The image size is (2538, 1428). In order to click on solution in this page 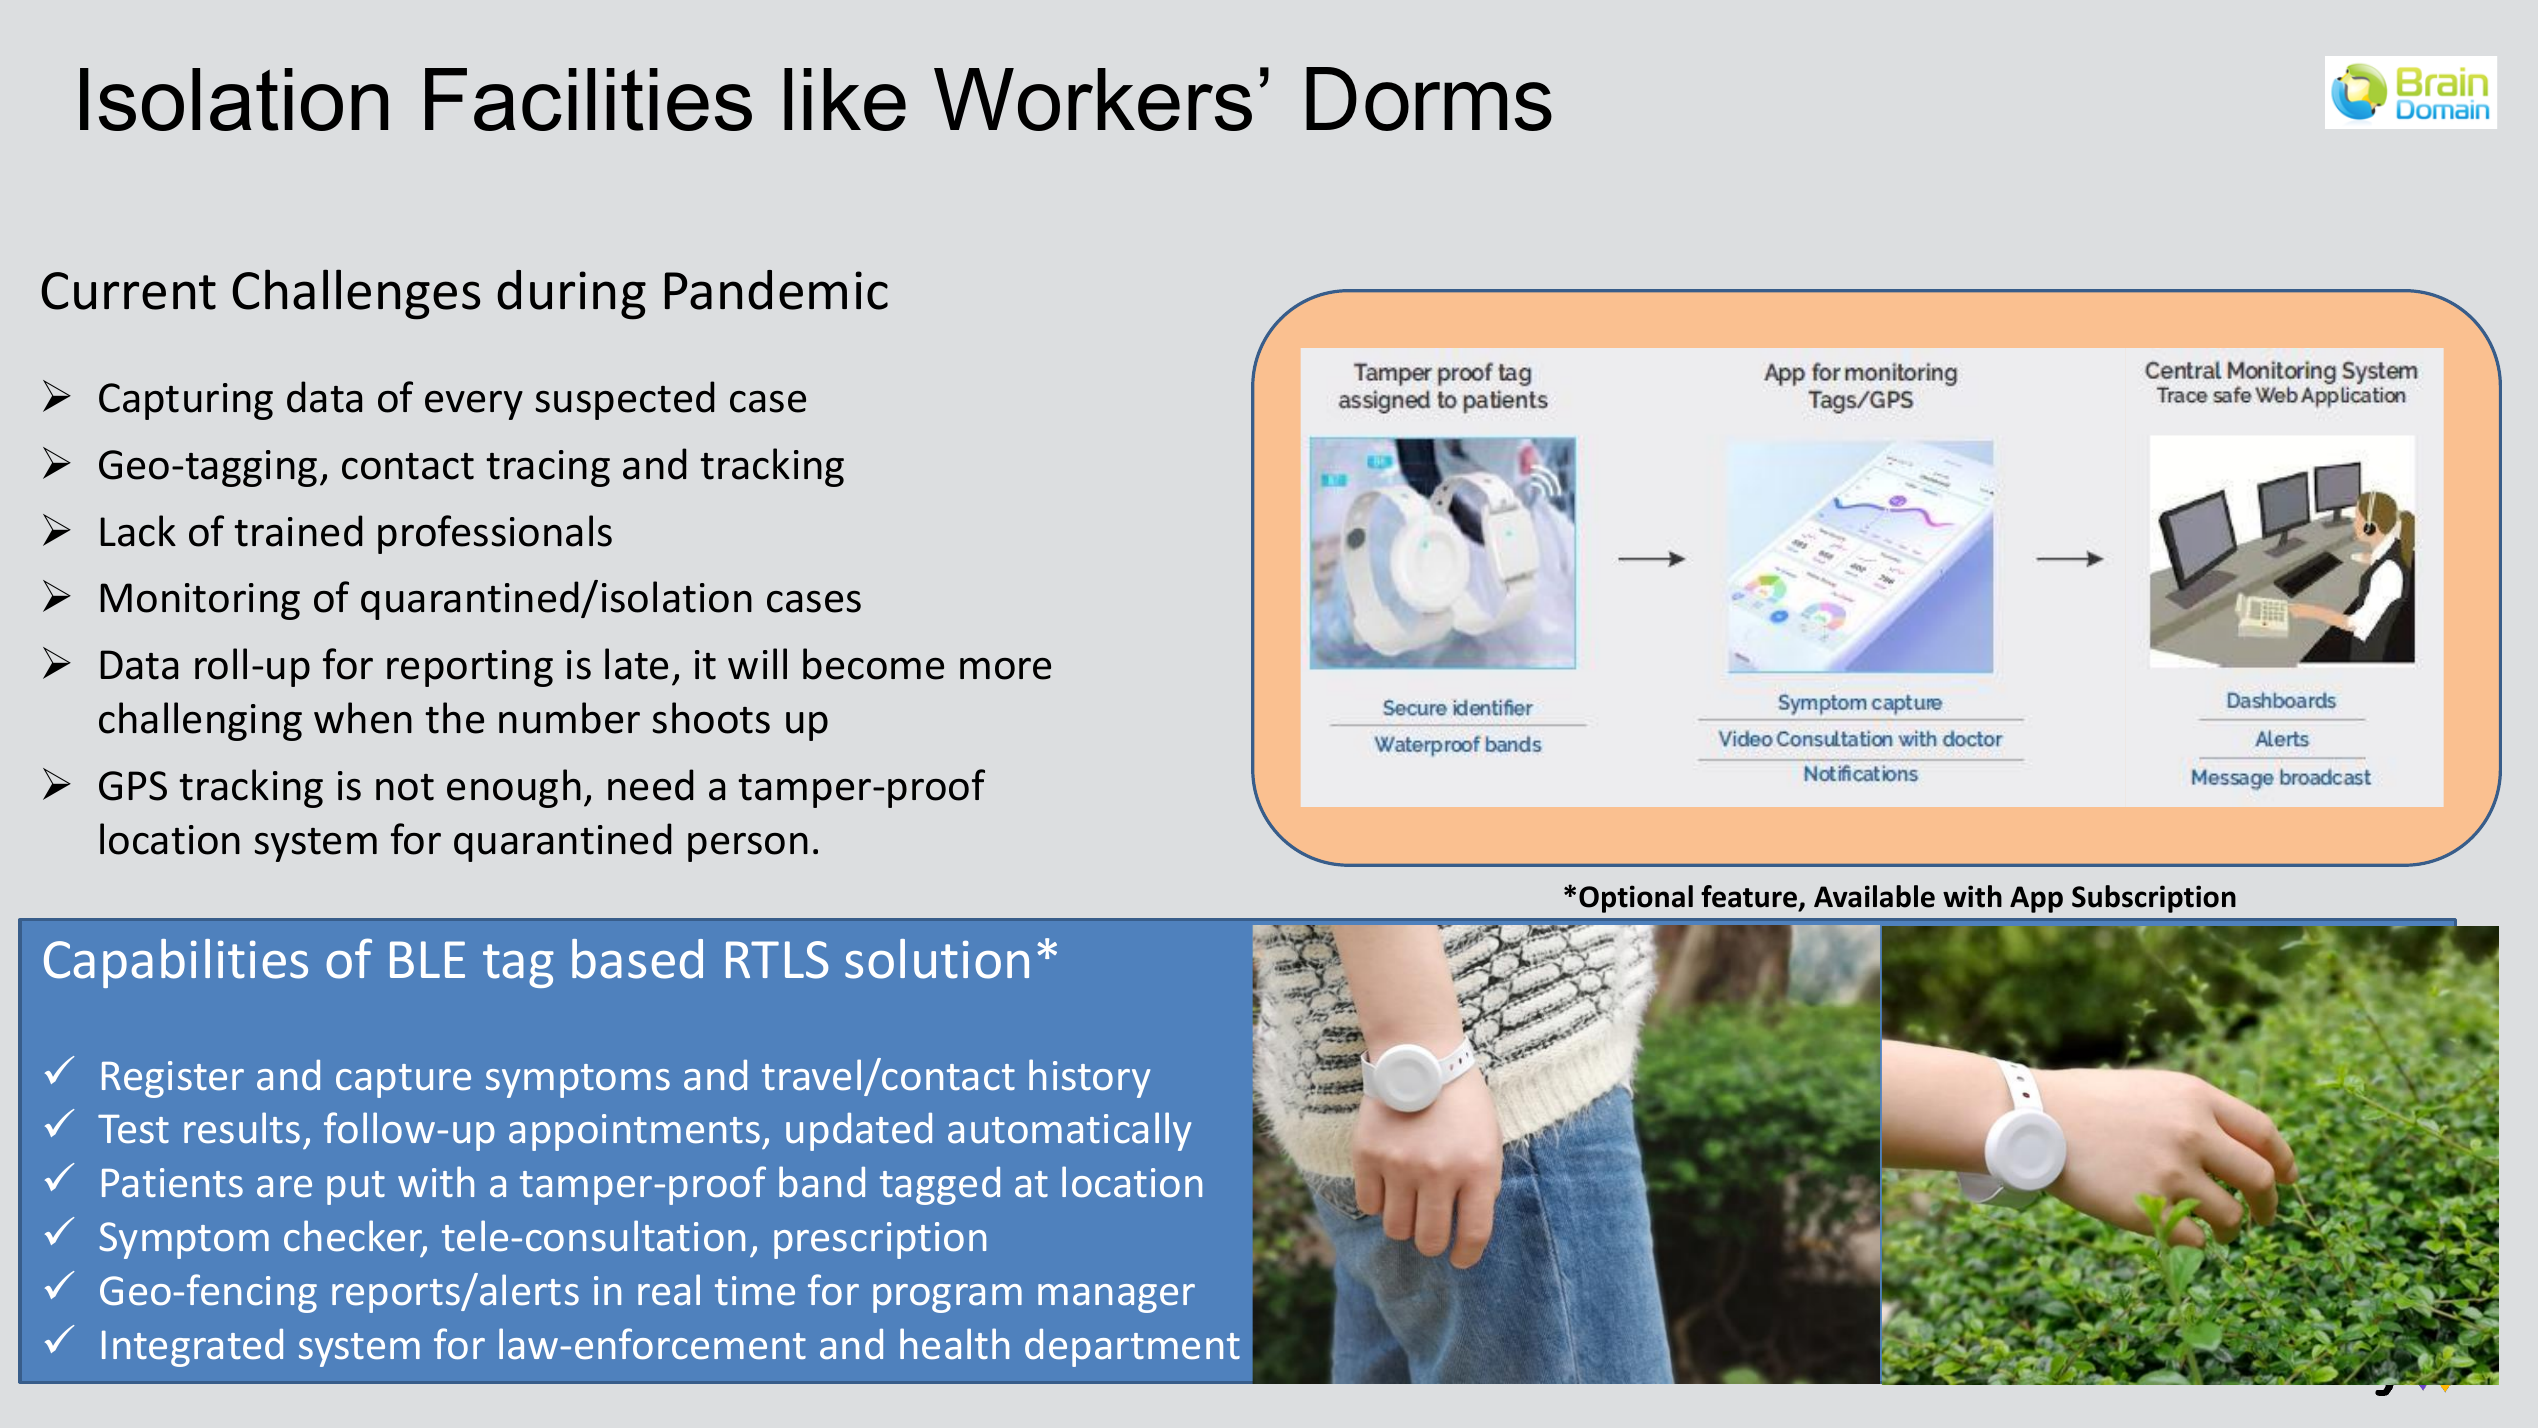, I will do `click(937, 959)`.
